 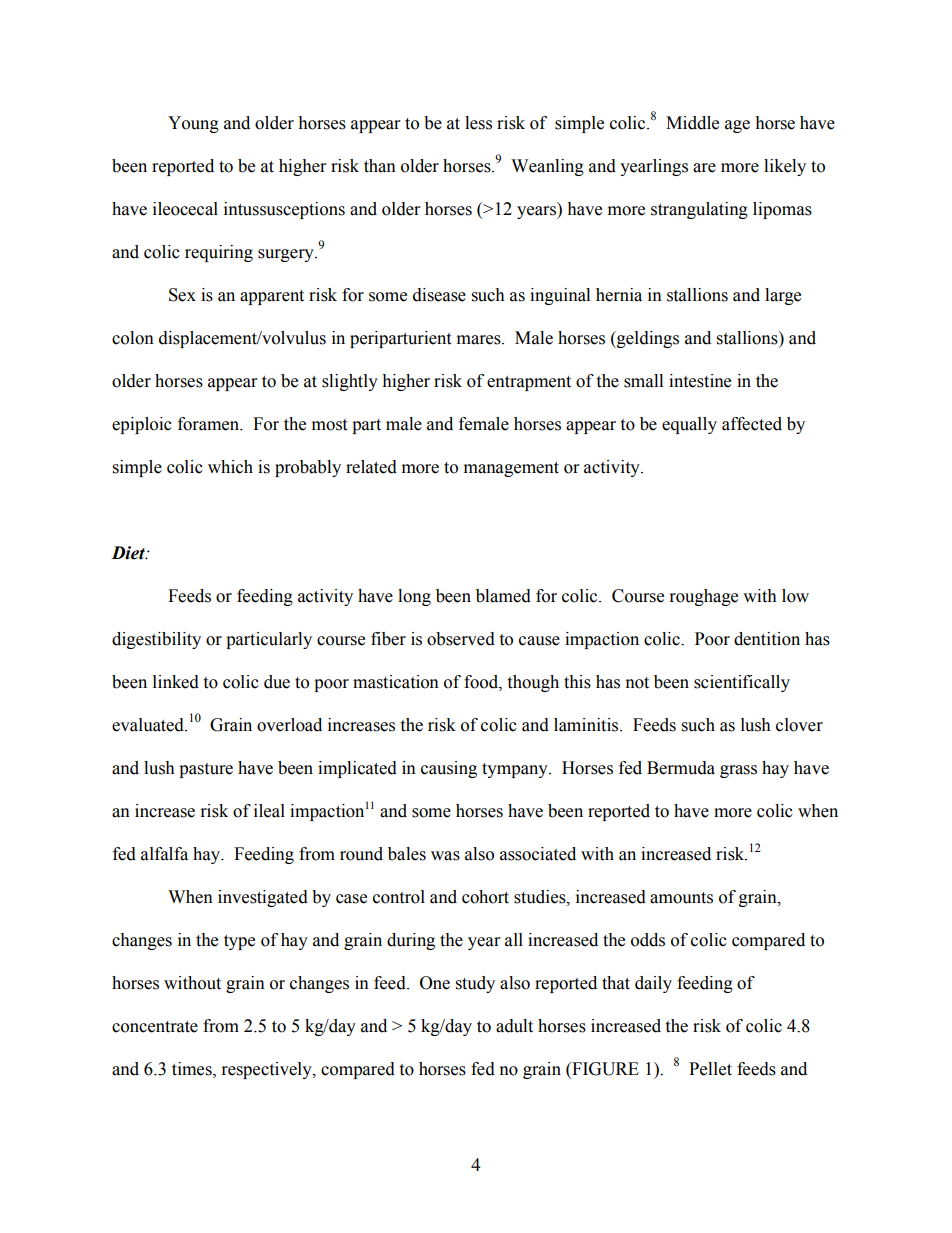 What do you see at coordinates (738, 771) in the screenshot?
I see `grass` at bounding box center [738, 771].
